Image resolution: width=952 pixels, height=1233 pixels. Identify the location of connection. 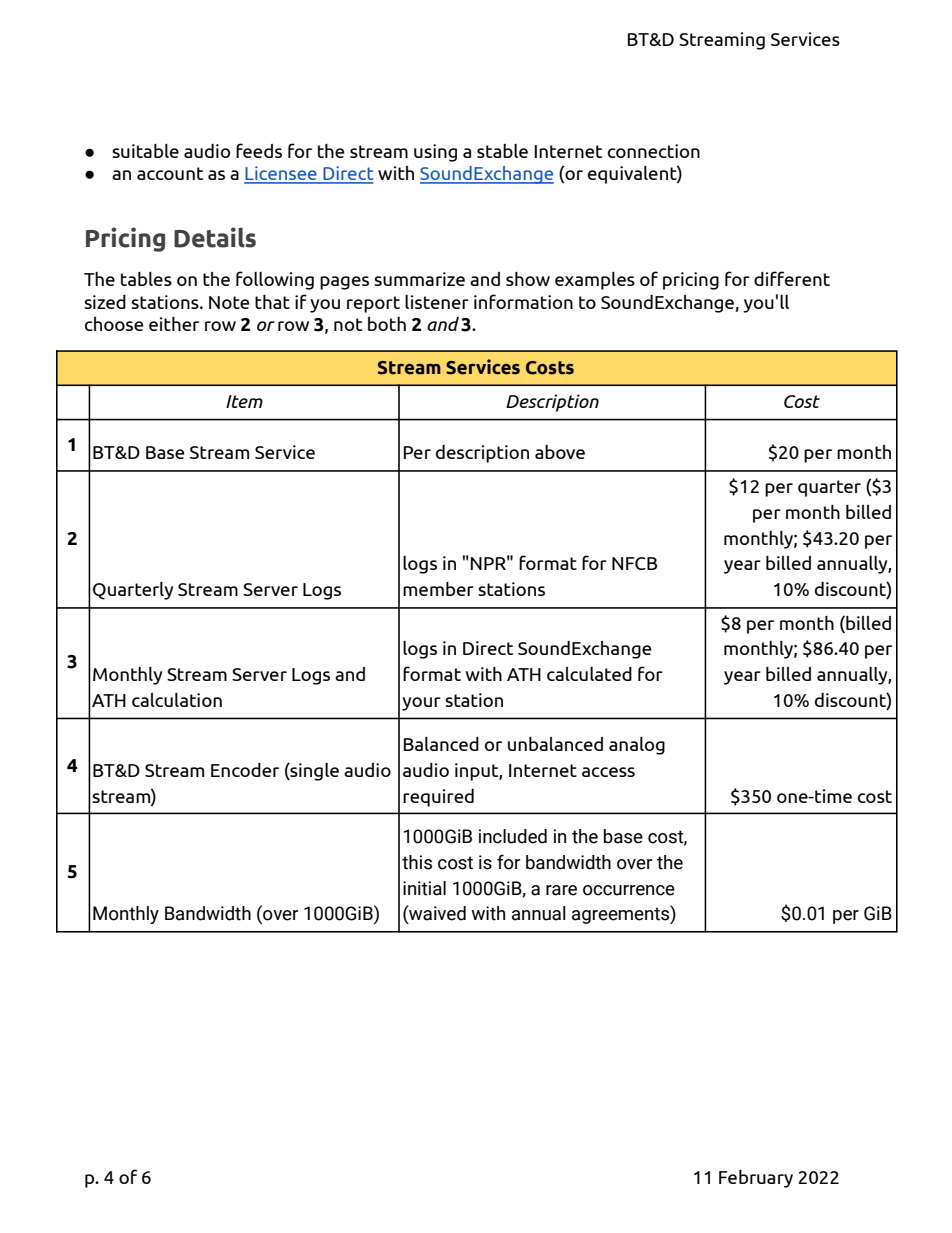
(654, 151).
